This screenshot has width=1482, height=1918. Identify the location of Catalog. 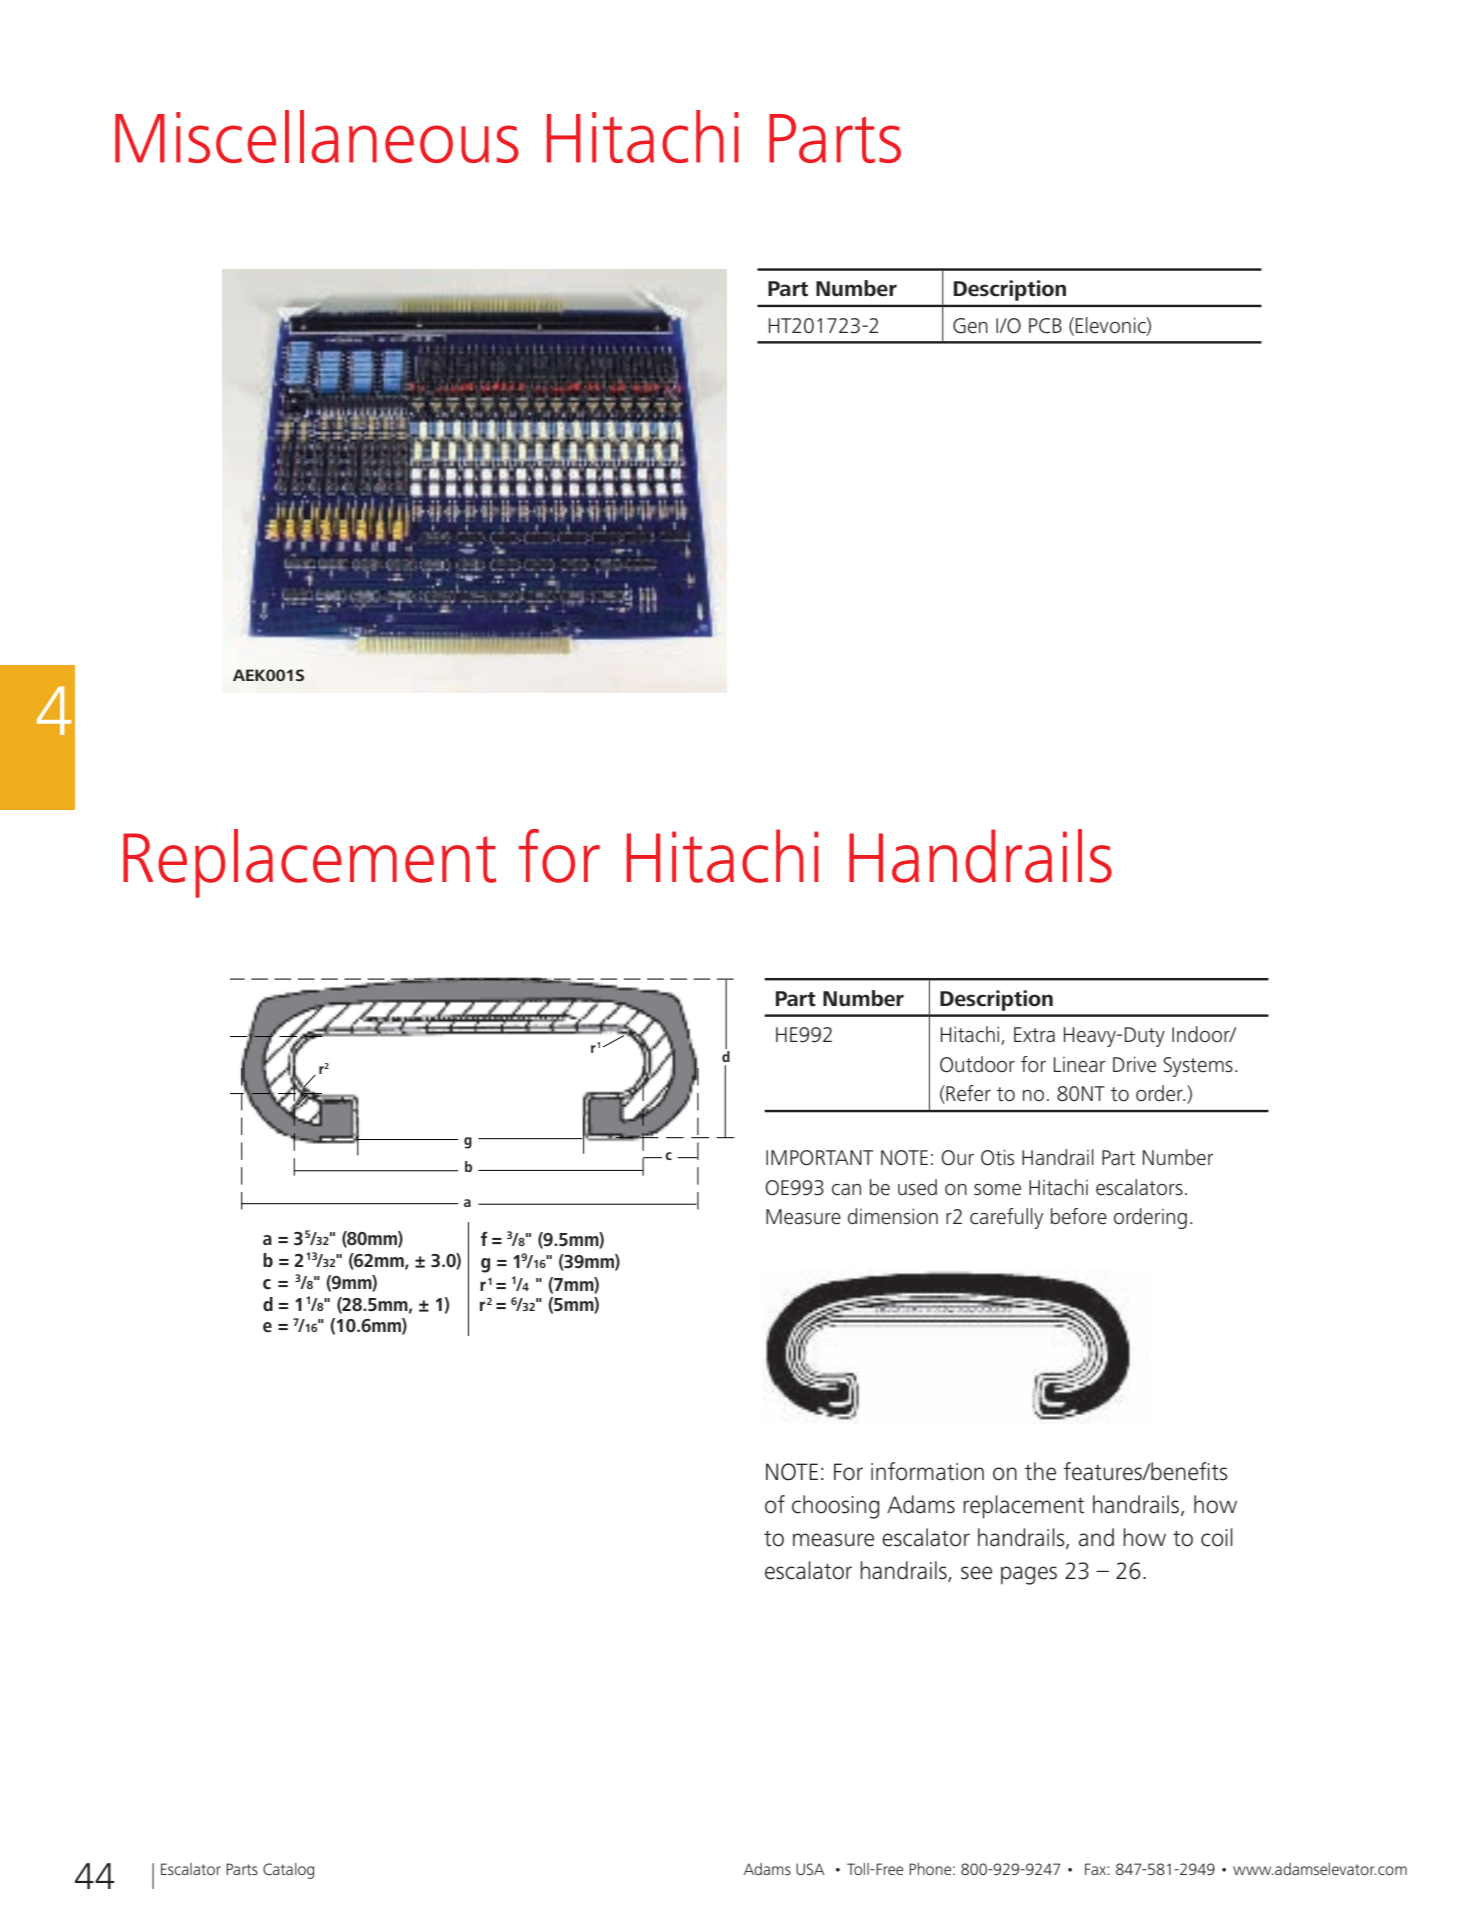
(288, 1871).
